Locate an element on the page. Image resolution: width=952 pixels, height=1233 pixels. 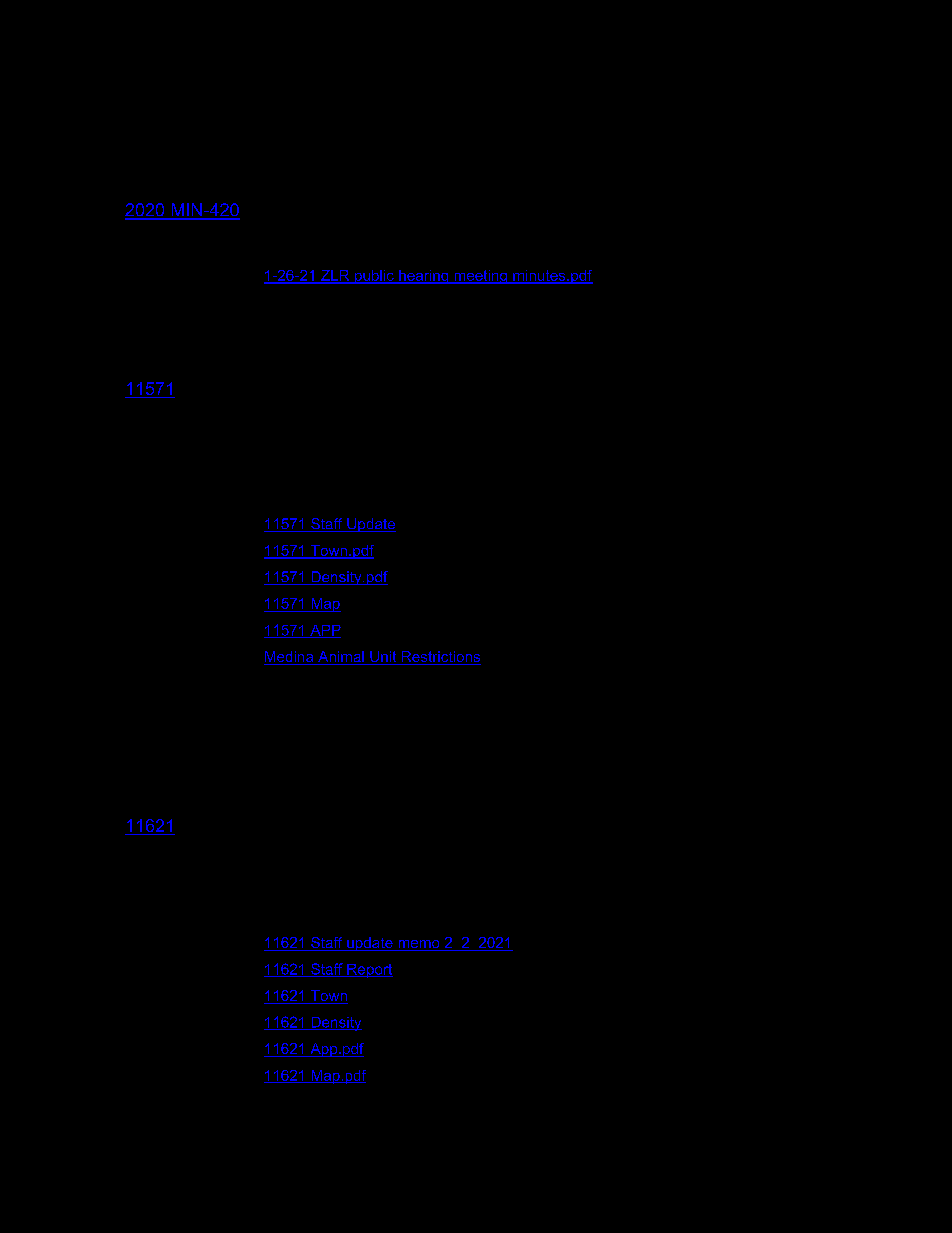
Unit is located at coordinates (383, 658).
